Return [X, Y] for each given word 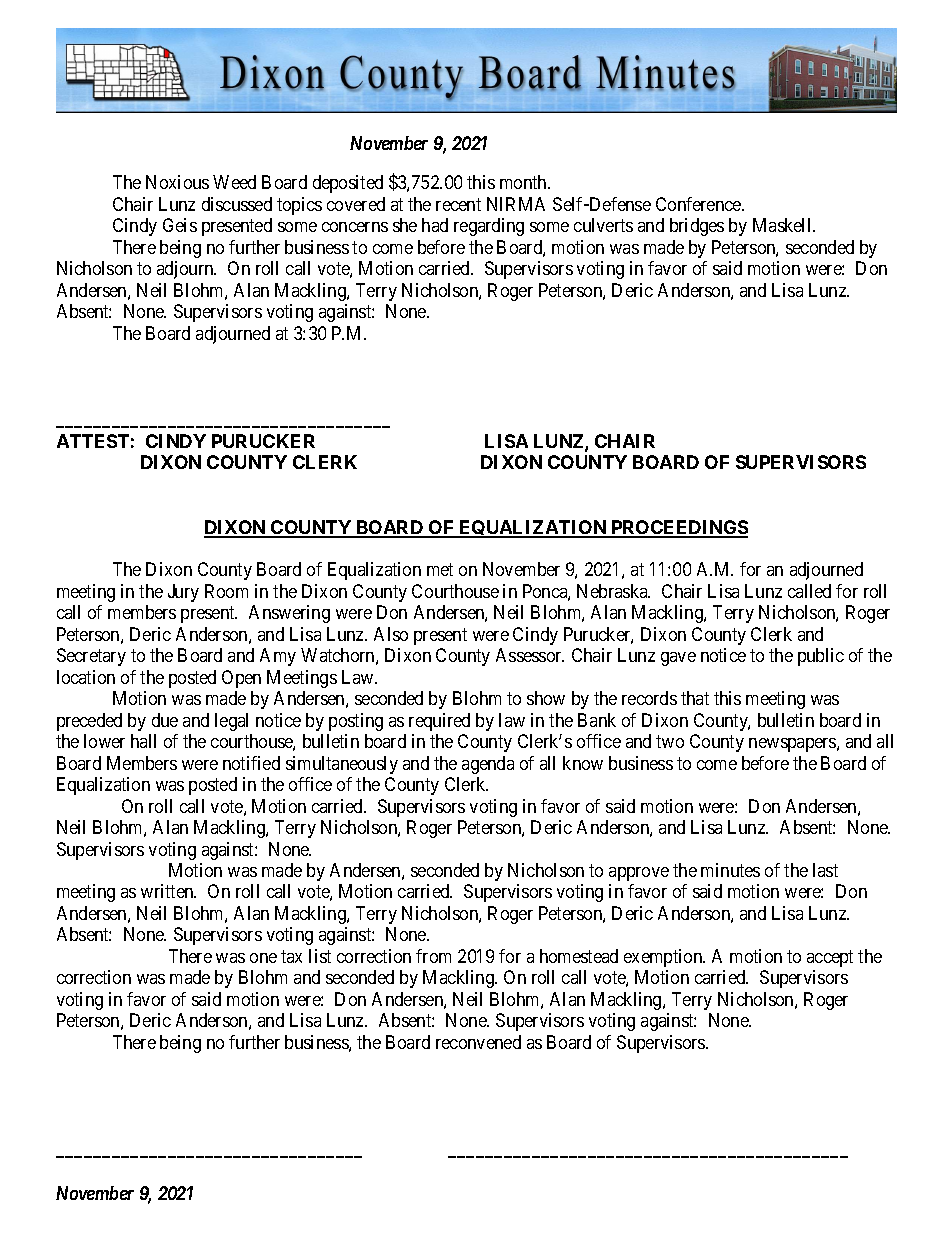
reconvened [478, 1042]
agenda [488, 765]
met [440, 569]
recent [458, 204]
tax [291, 956]
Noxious [177, 182]
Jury [183, 593]
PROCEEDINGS [678, 528]
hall [143, 741]
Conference [699, 204]
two [670, 741]
